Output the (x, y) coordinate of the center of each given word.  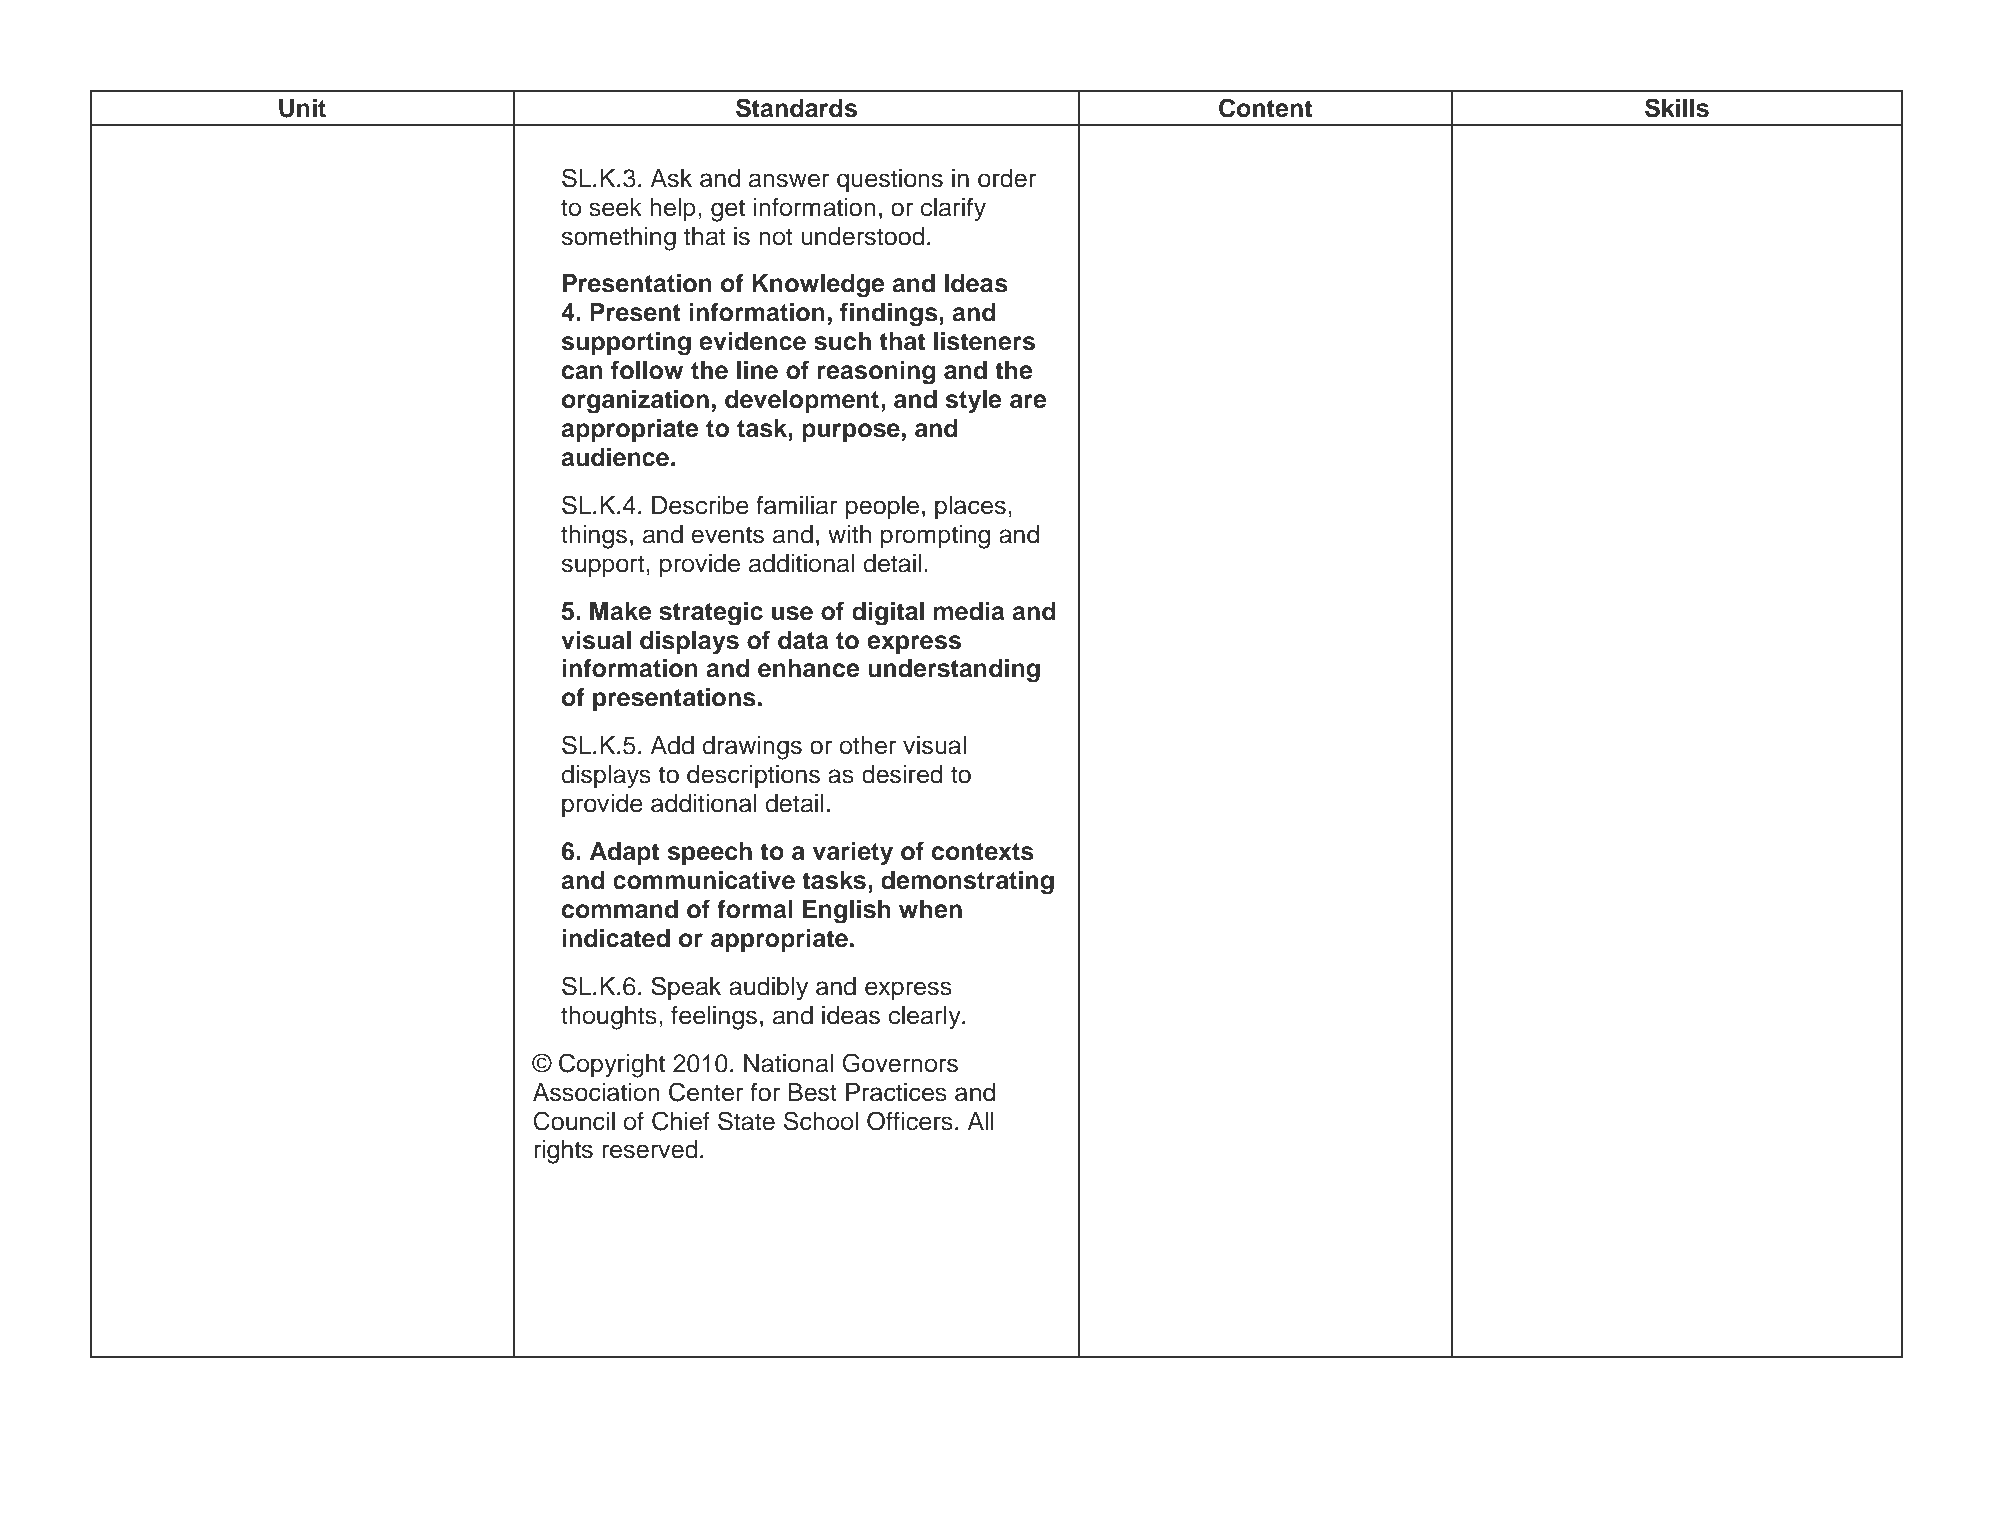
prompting (935, 537)
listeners (984, 341)
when (930, 909)
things (594, 537)
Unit (302, 108)
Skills (1677, 108)
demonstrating (967, 883)
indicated (616, 938)
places (970, 507)
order (1007, 178)
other (868, 745)
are (1028, 401)
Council (574, 1121)
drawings (752, 748)
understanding (954, 671)
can (582, 372)
